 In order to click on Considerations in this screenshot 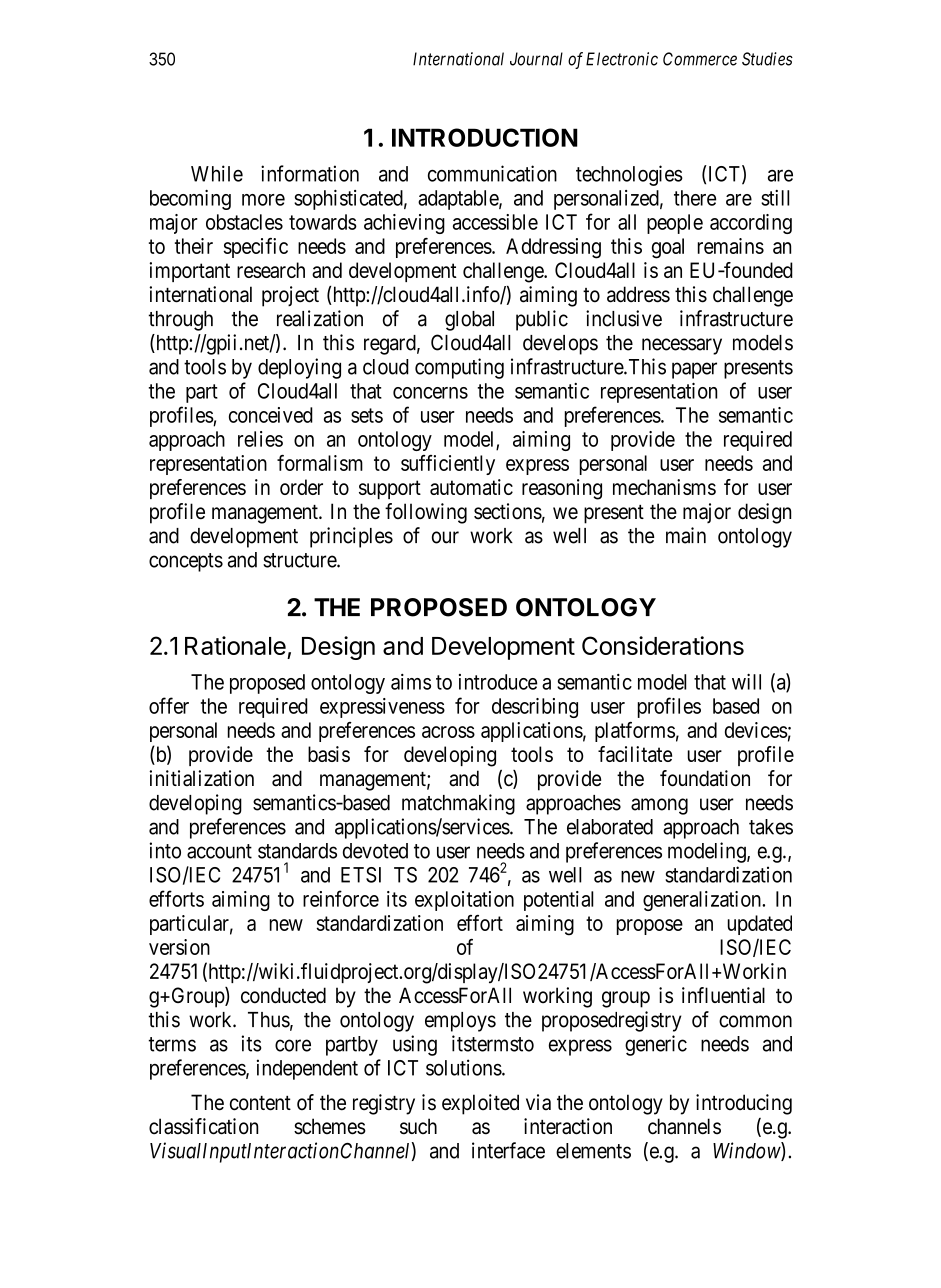, I will do `click(663, 645)`.
